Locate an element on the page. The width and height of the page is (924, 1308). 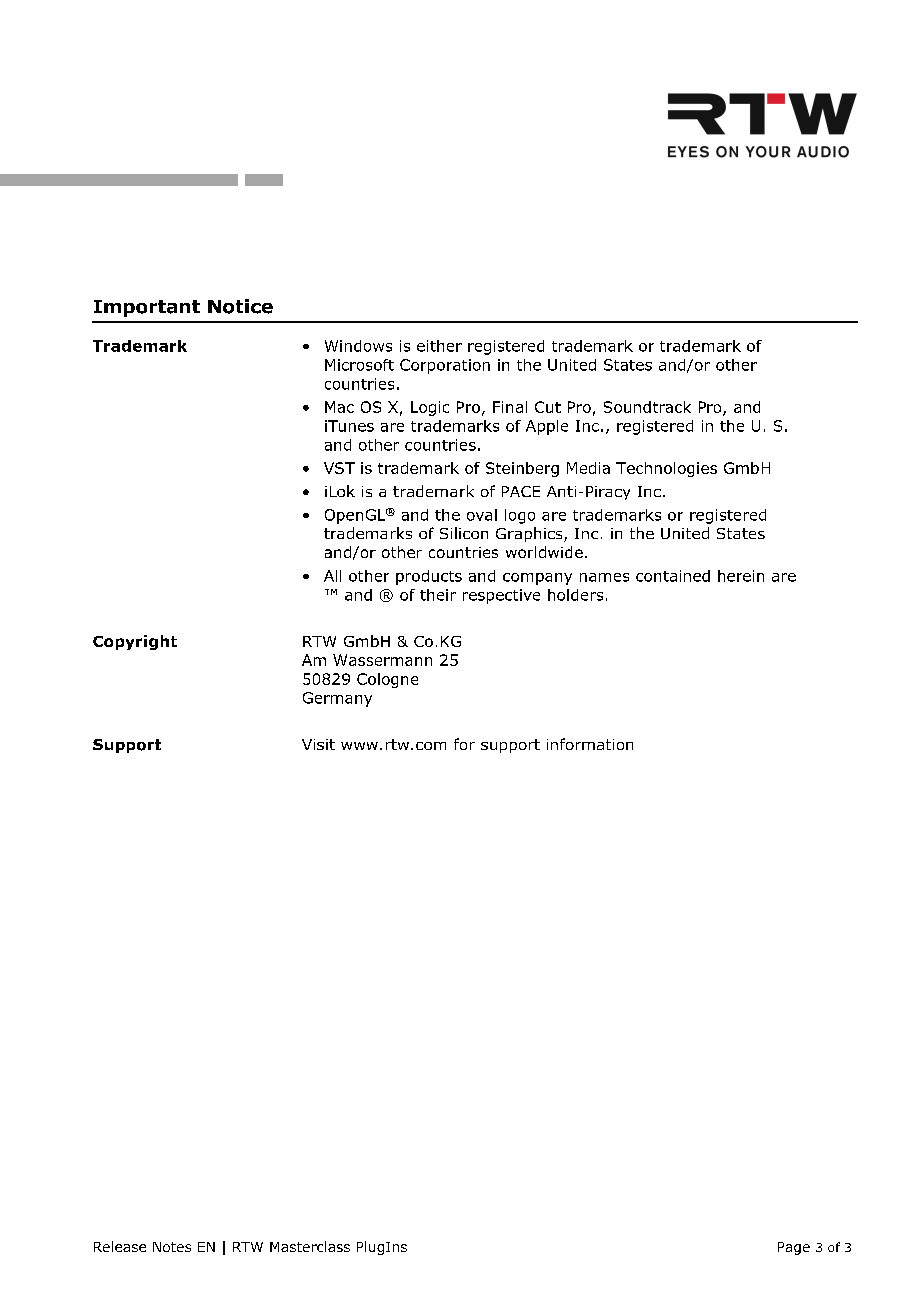
VST is located at coordinates (339, 468).
